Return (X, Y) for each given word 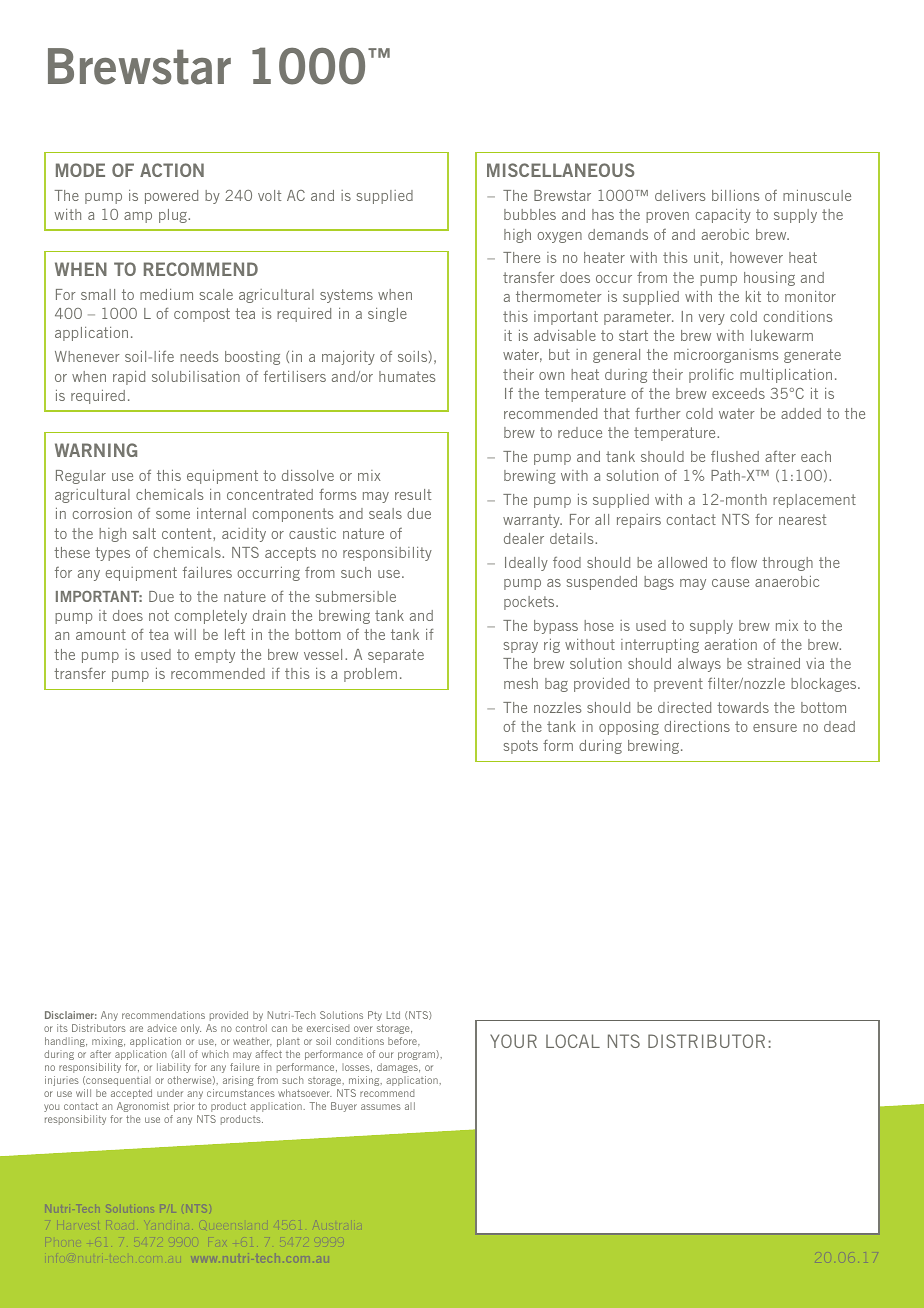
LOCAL (573, 1041)
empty (215, 656)
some (173, 515)
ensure (775, 728)
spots (521, 747)
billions (735, 195)
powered (171, 197)
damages (398, 1068)
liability (173, 1068)
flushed (735, 456)
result (413, 494)
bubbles (530, 214)
